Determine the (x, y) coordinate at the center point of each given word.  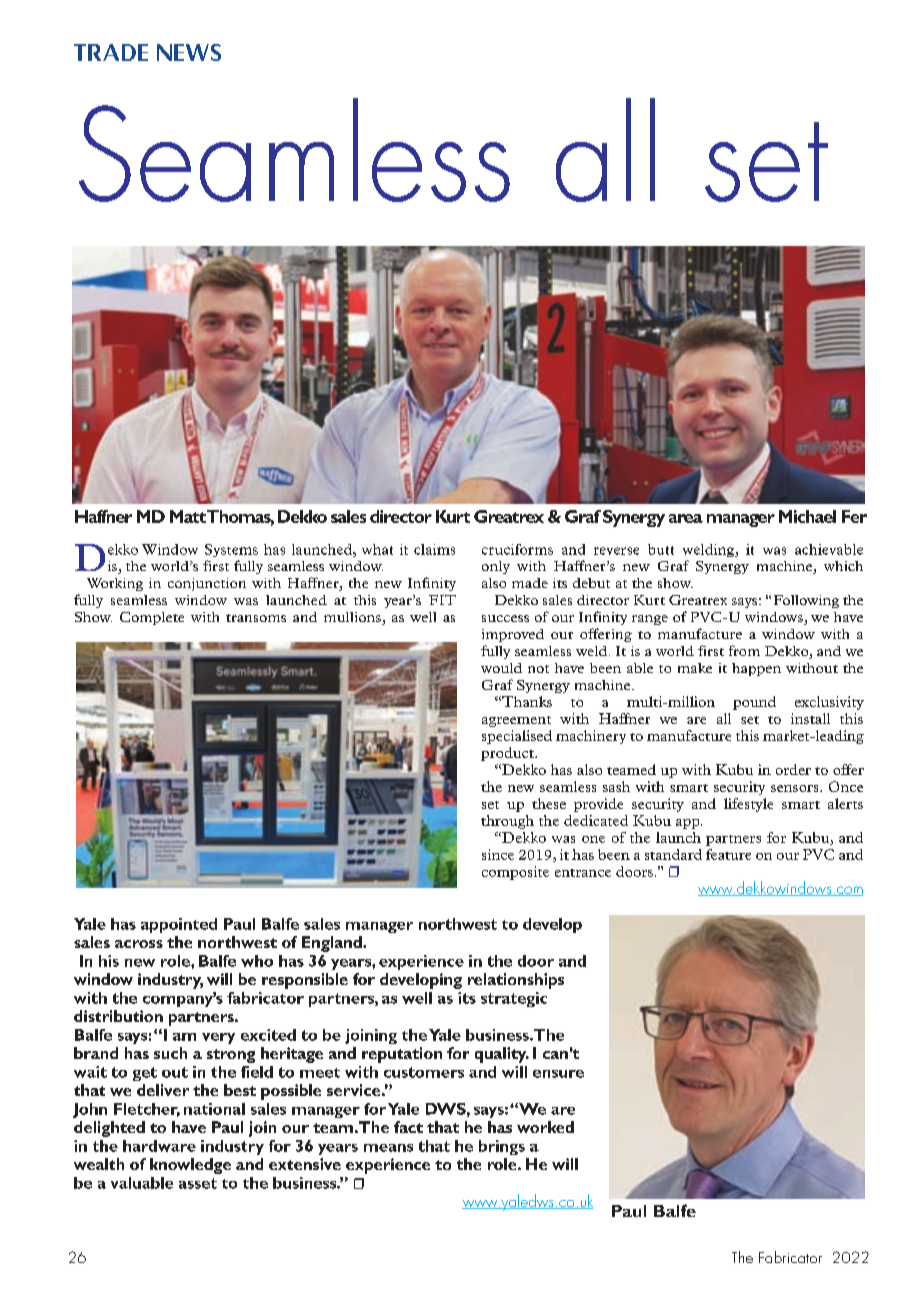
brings (502, 1147)
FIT (442, 600)
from (744, 650)
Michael (807, 516)
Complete (152, 618)
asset (198, 1183)
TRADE (111, 52)
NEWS (189, 52)
